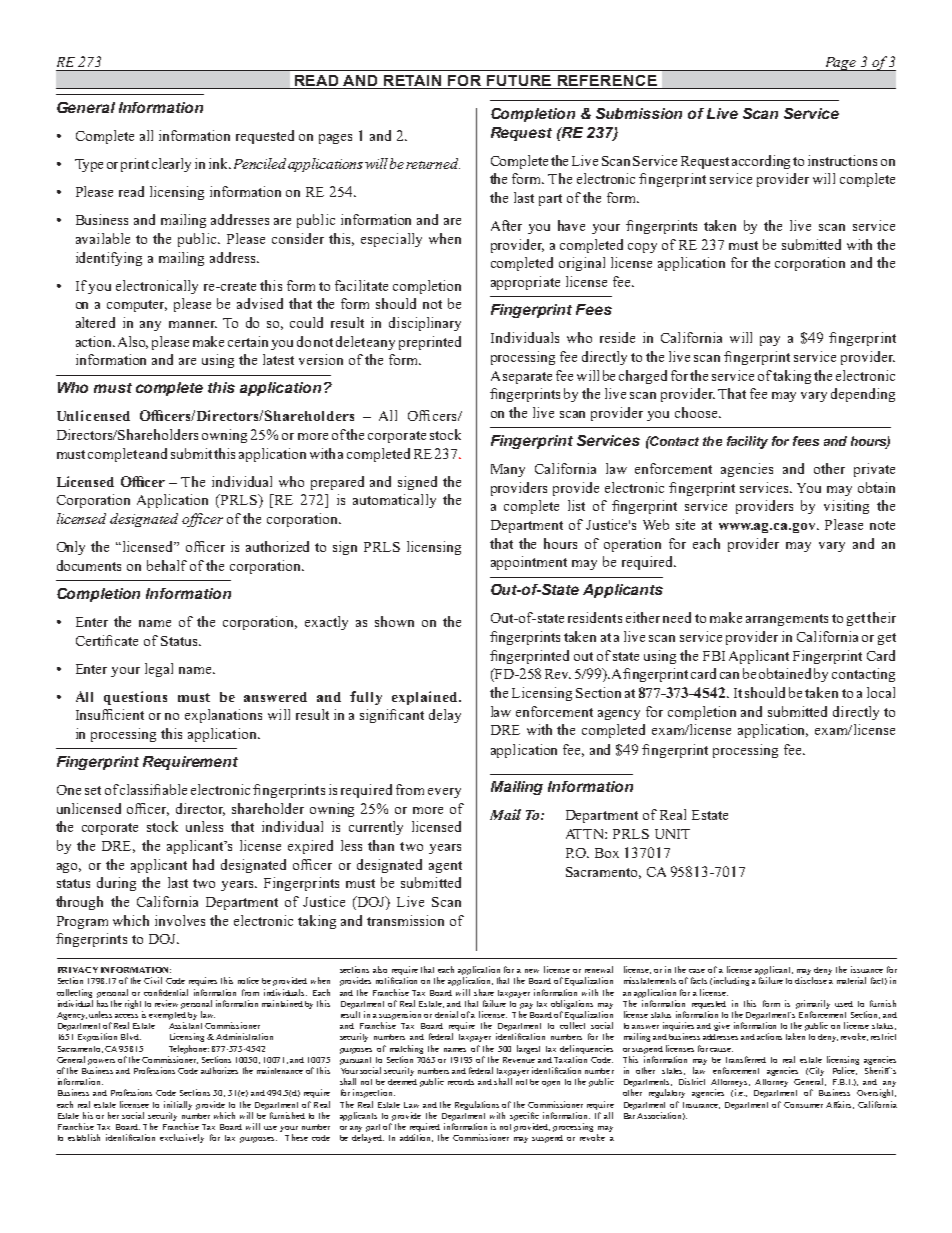 Image resolution: width=952 pixels, height=1233 pixels. What do you see at coordinates (107, 640) in the screenshot?
I see `Certificate` at bounding box center [107, 640].
